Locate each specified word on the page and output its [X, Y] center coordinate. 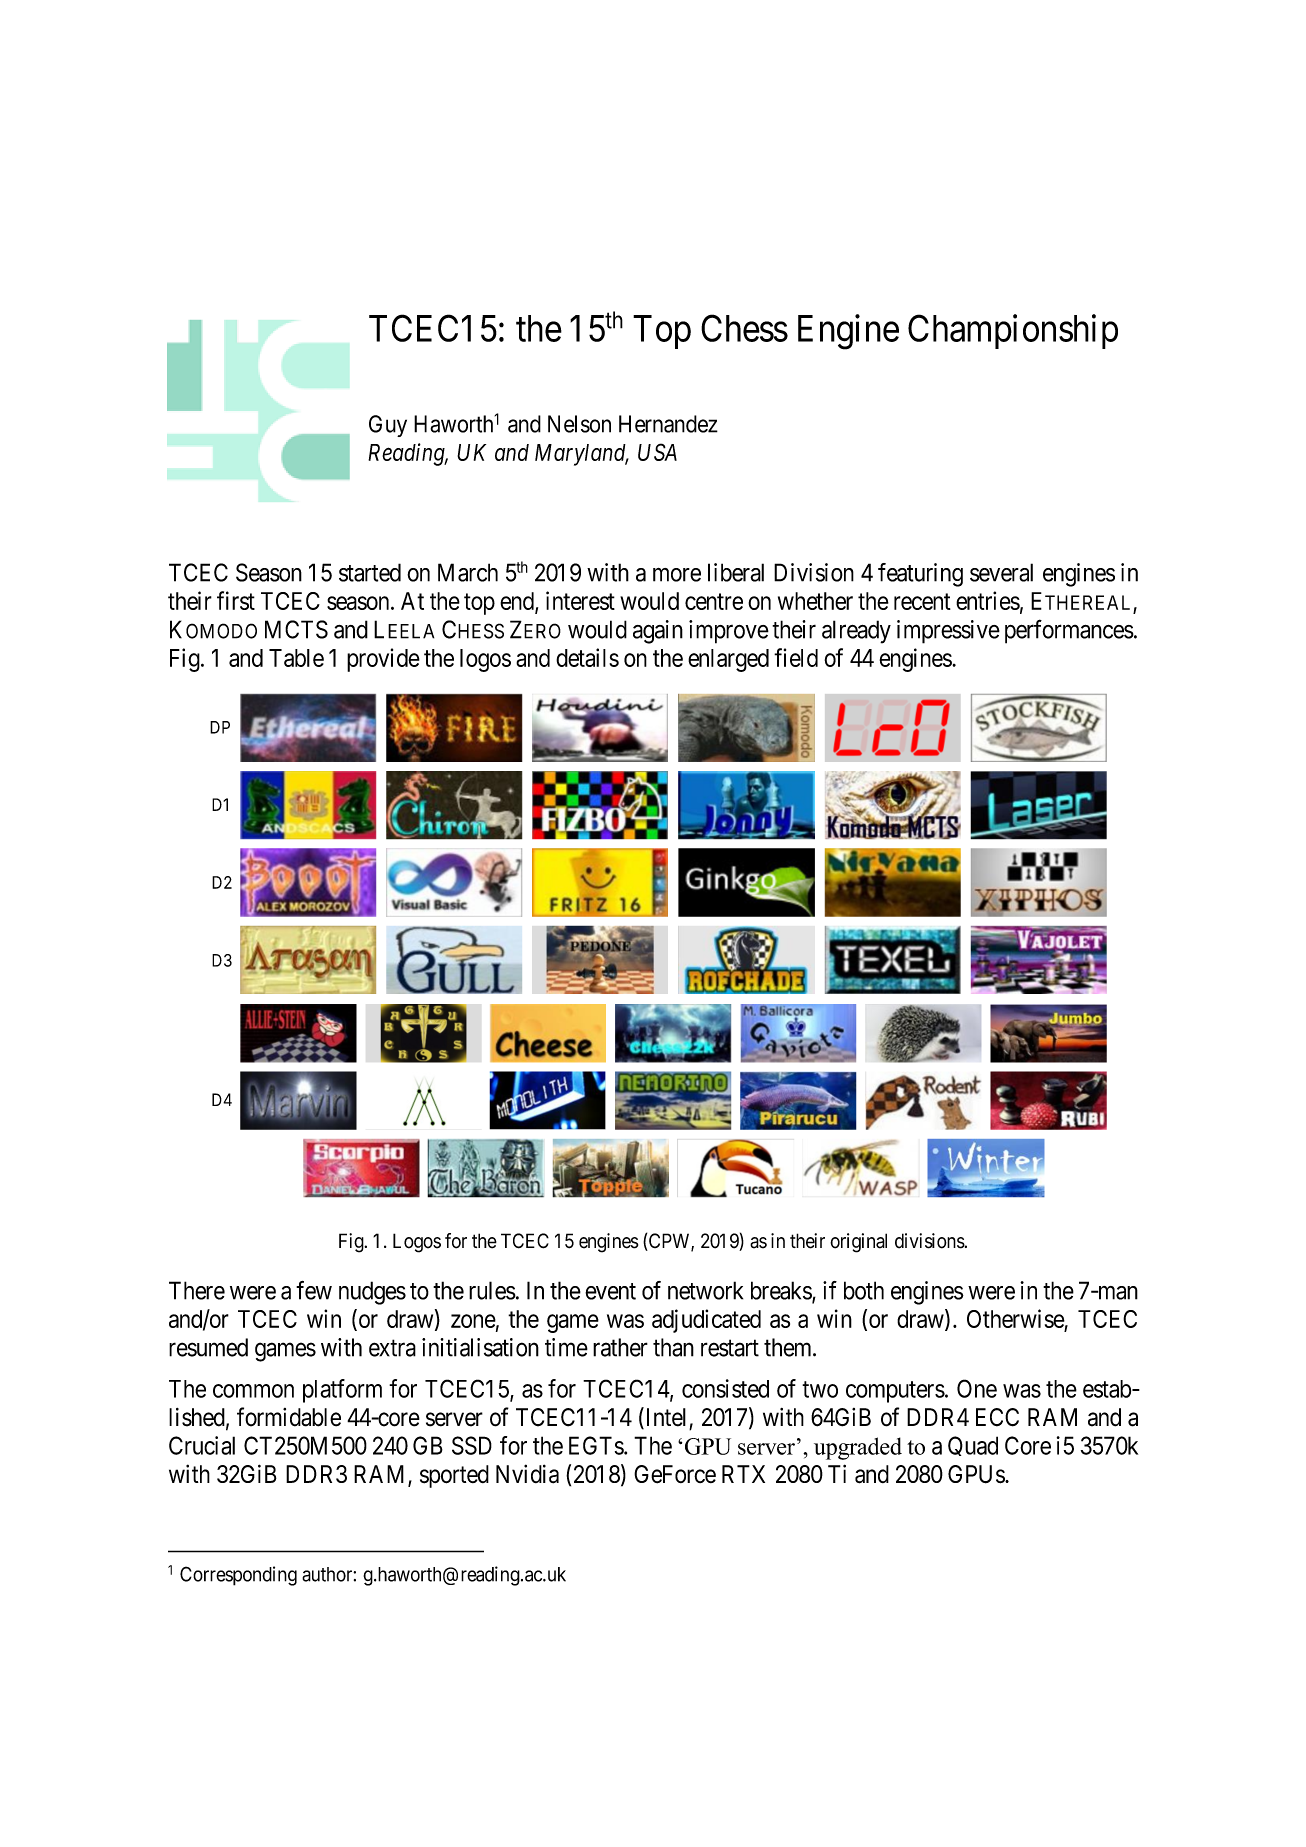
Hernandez [668, 424]
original [858, 1243]
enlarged [728, 660]
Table [296, 658]
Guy [388, 426]
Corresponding [238, 1576]
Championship [1013, 331]
